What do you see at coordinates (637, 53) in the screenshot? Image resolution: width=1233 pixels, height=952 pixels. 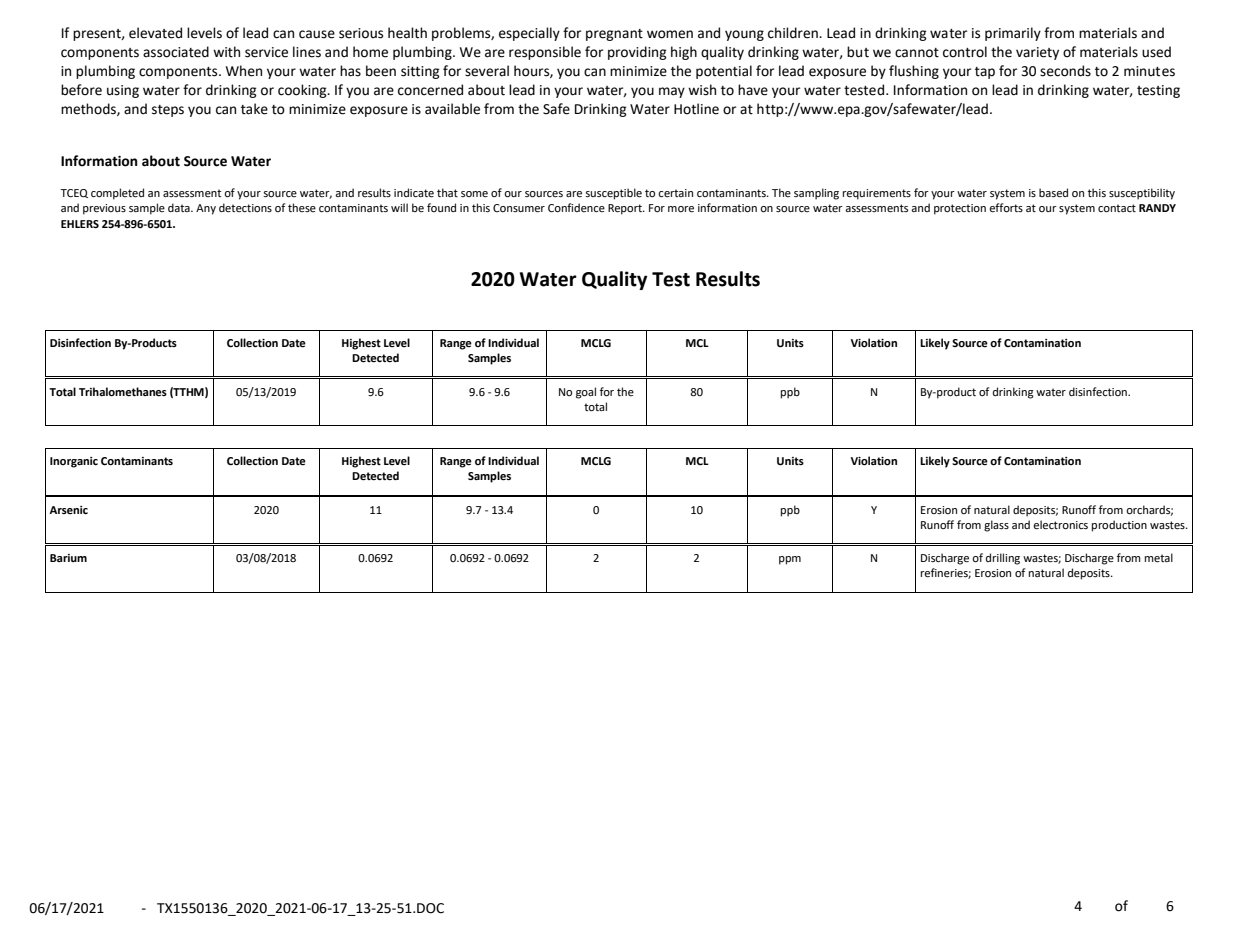 I see `providing` at bounding box center [637, 53].
